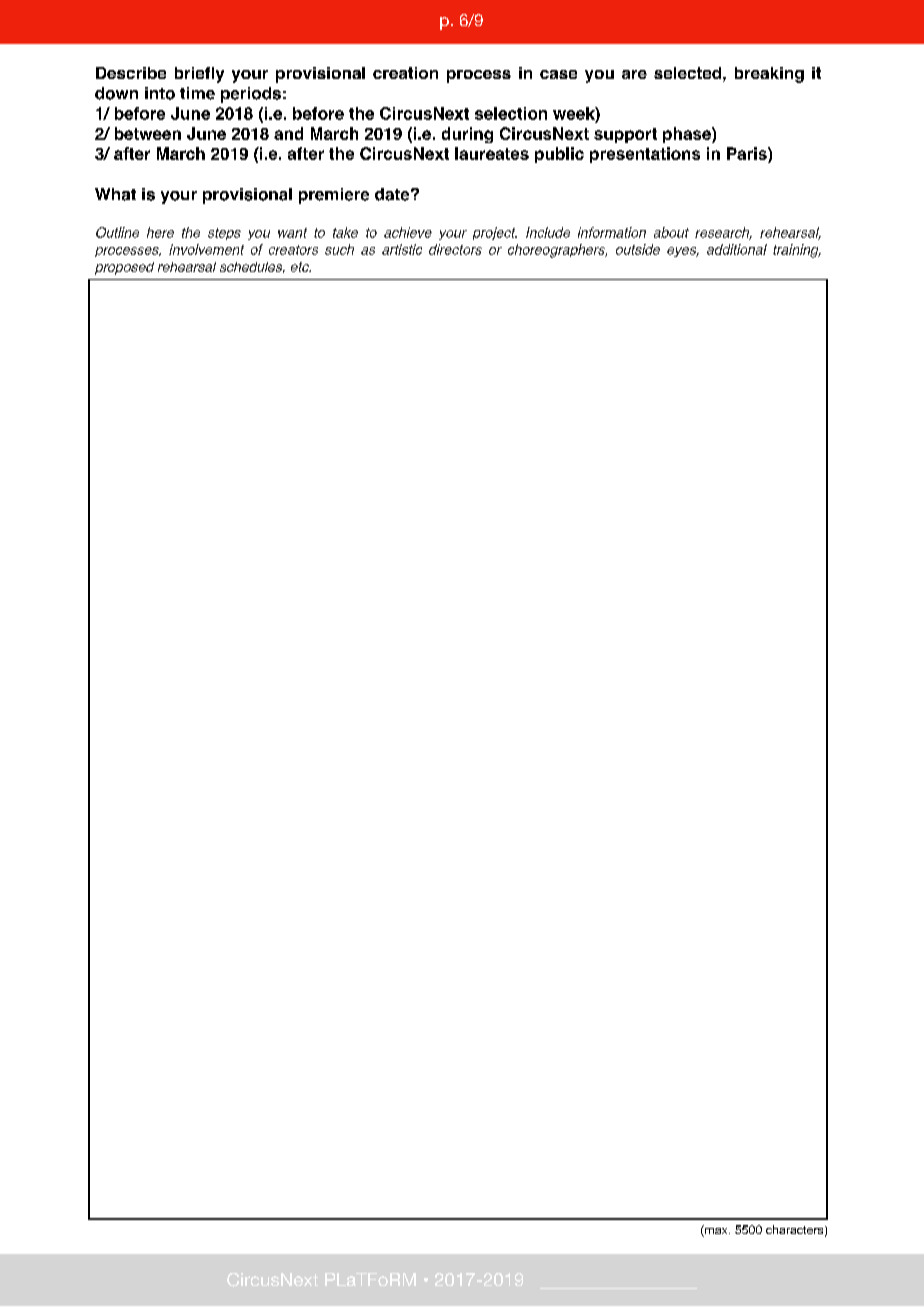  Describe the element at coordinates (115, 194) in the document. I see `What` at that location.
